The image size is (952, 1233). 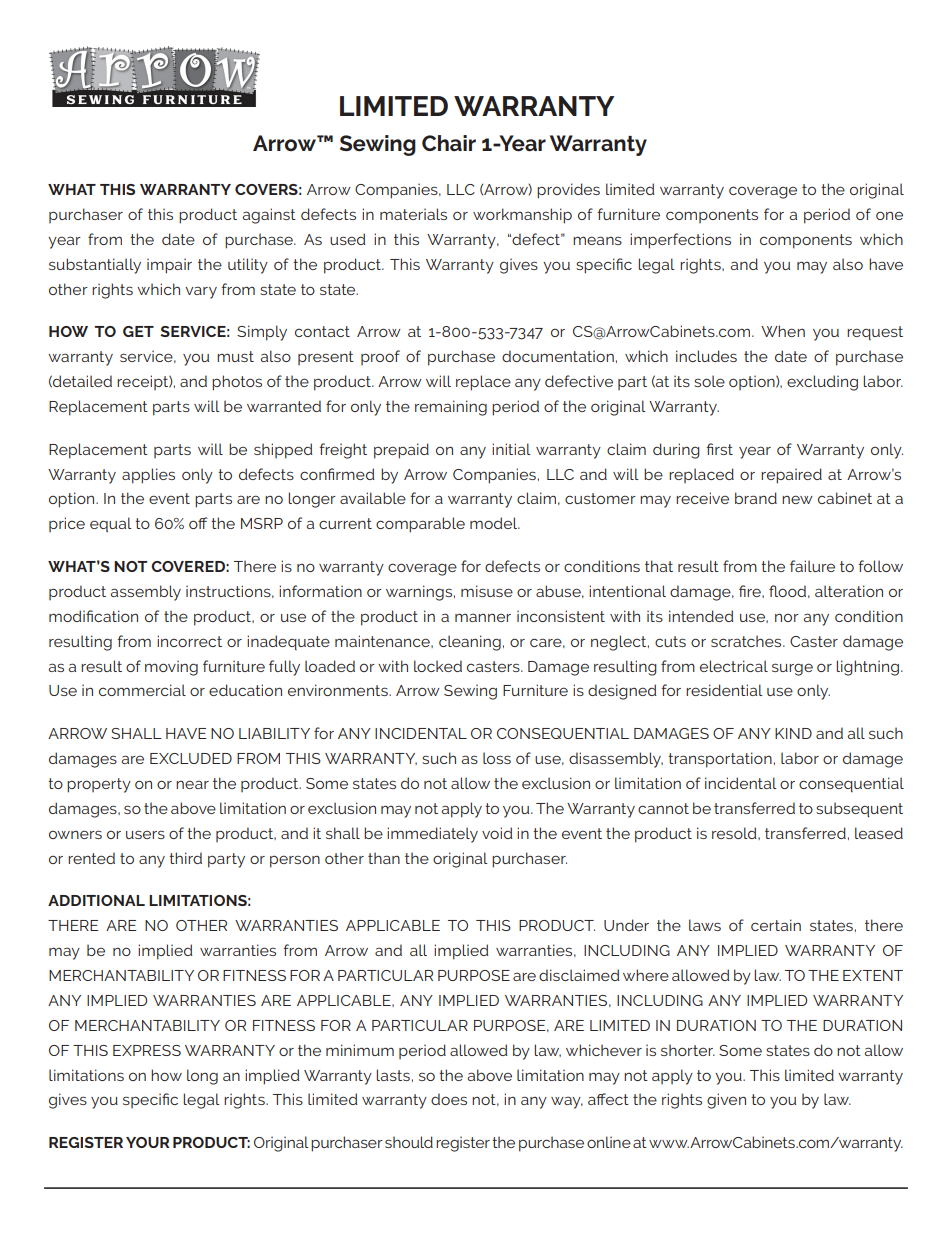 What do you see at coordinates (449, 143) in the screenshot?
I see `Chair` at bounding box center [449, 143].
